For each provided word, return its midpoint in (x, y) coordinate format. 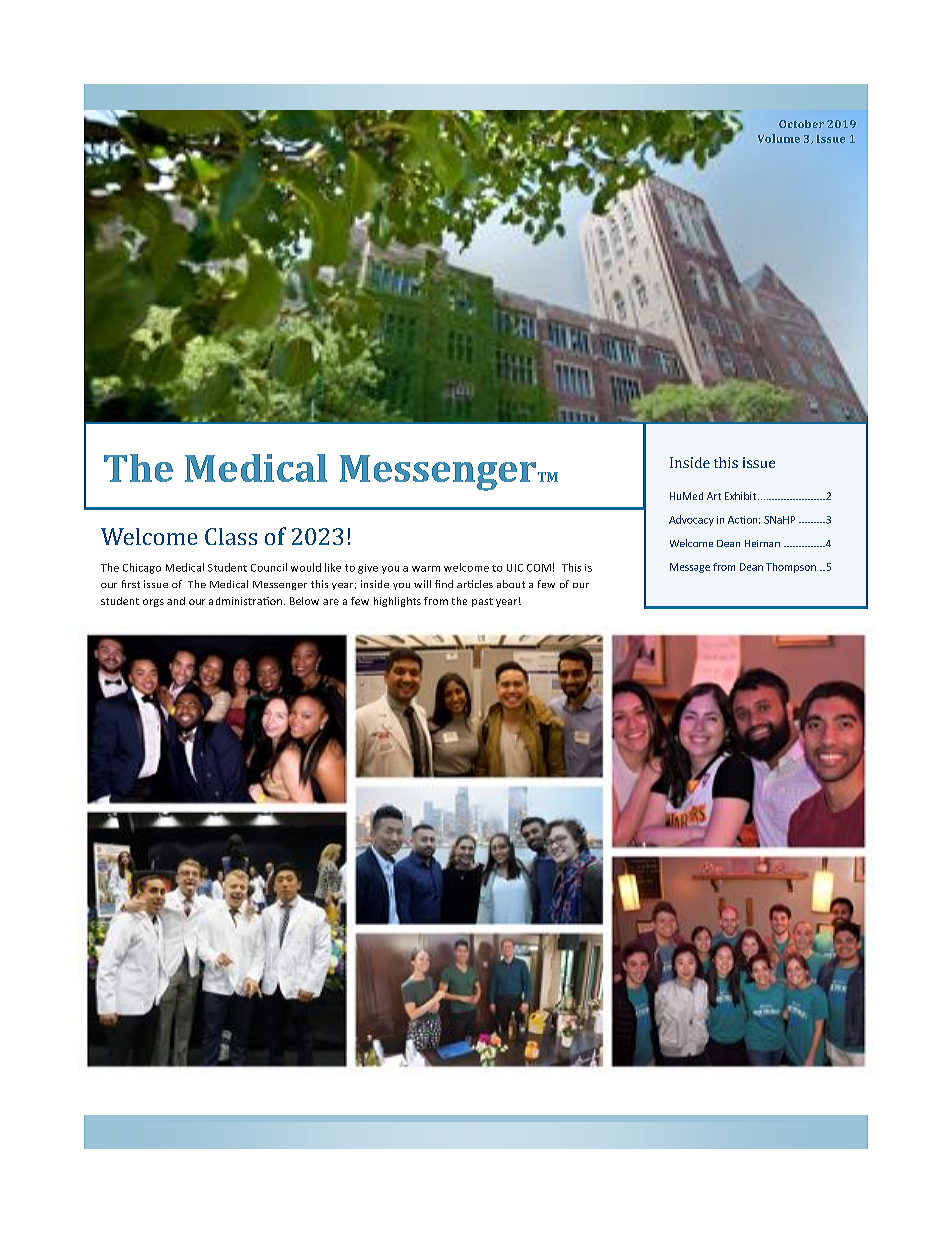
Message (690, 568)
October (801, 124)
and (176, 601)
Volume (779, 138)
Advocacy (691, 520)
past (482, 602)
